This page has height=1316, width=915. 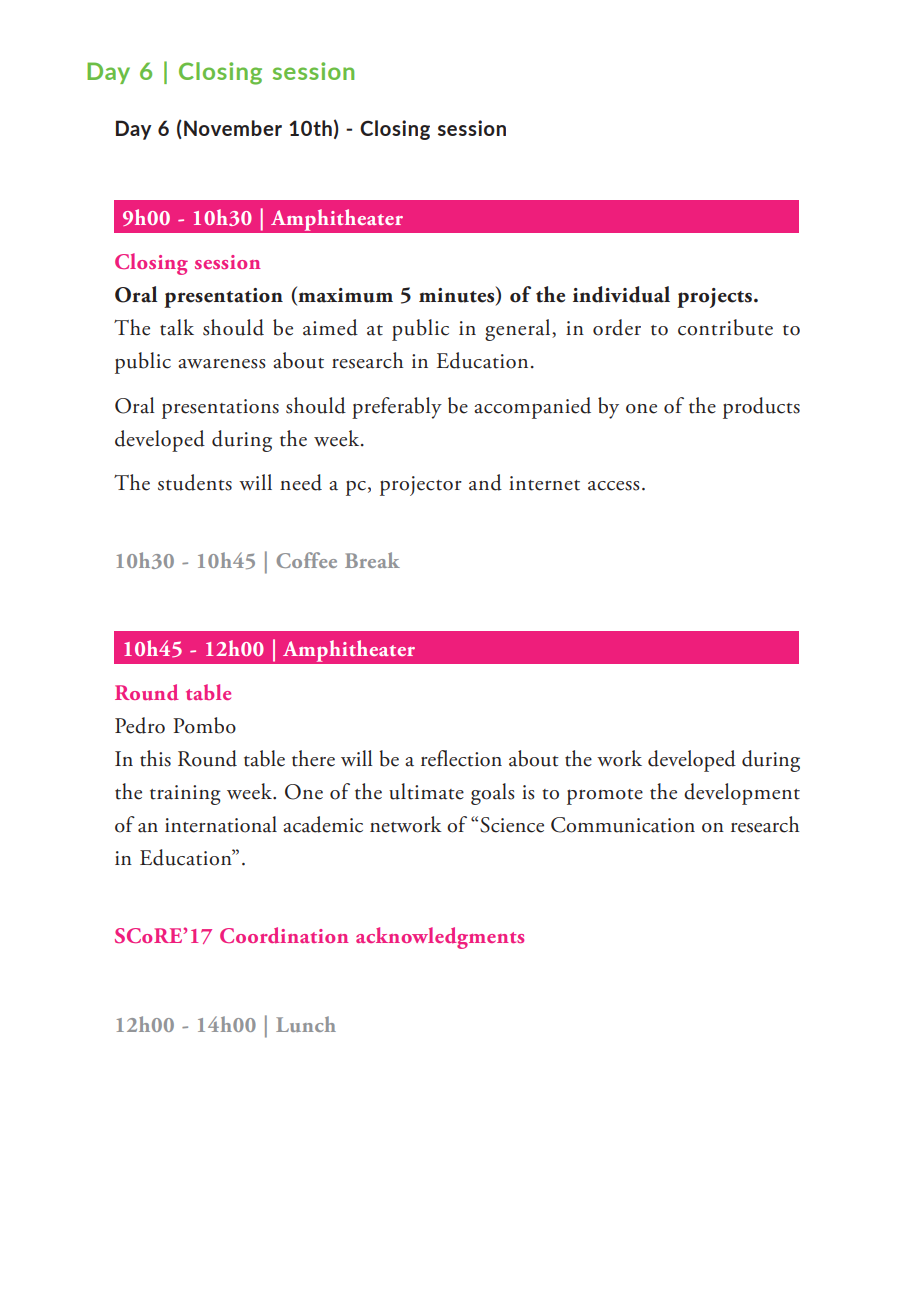 What do you see at coordinates (742, 794) in the page?
I see `development` at bounding box center [742, 794].
